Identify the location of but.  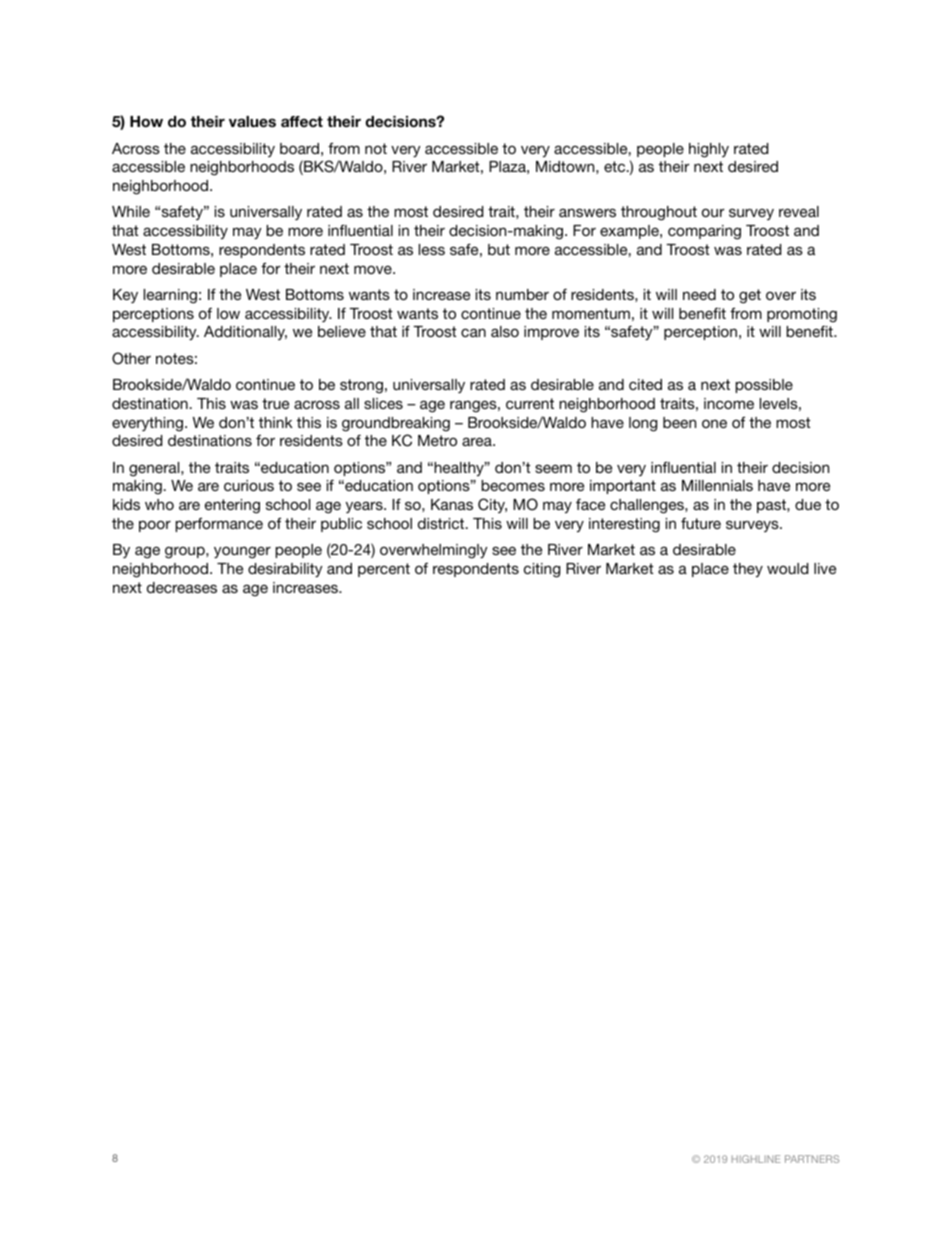
(499, 249).
